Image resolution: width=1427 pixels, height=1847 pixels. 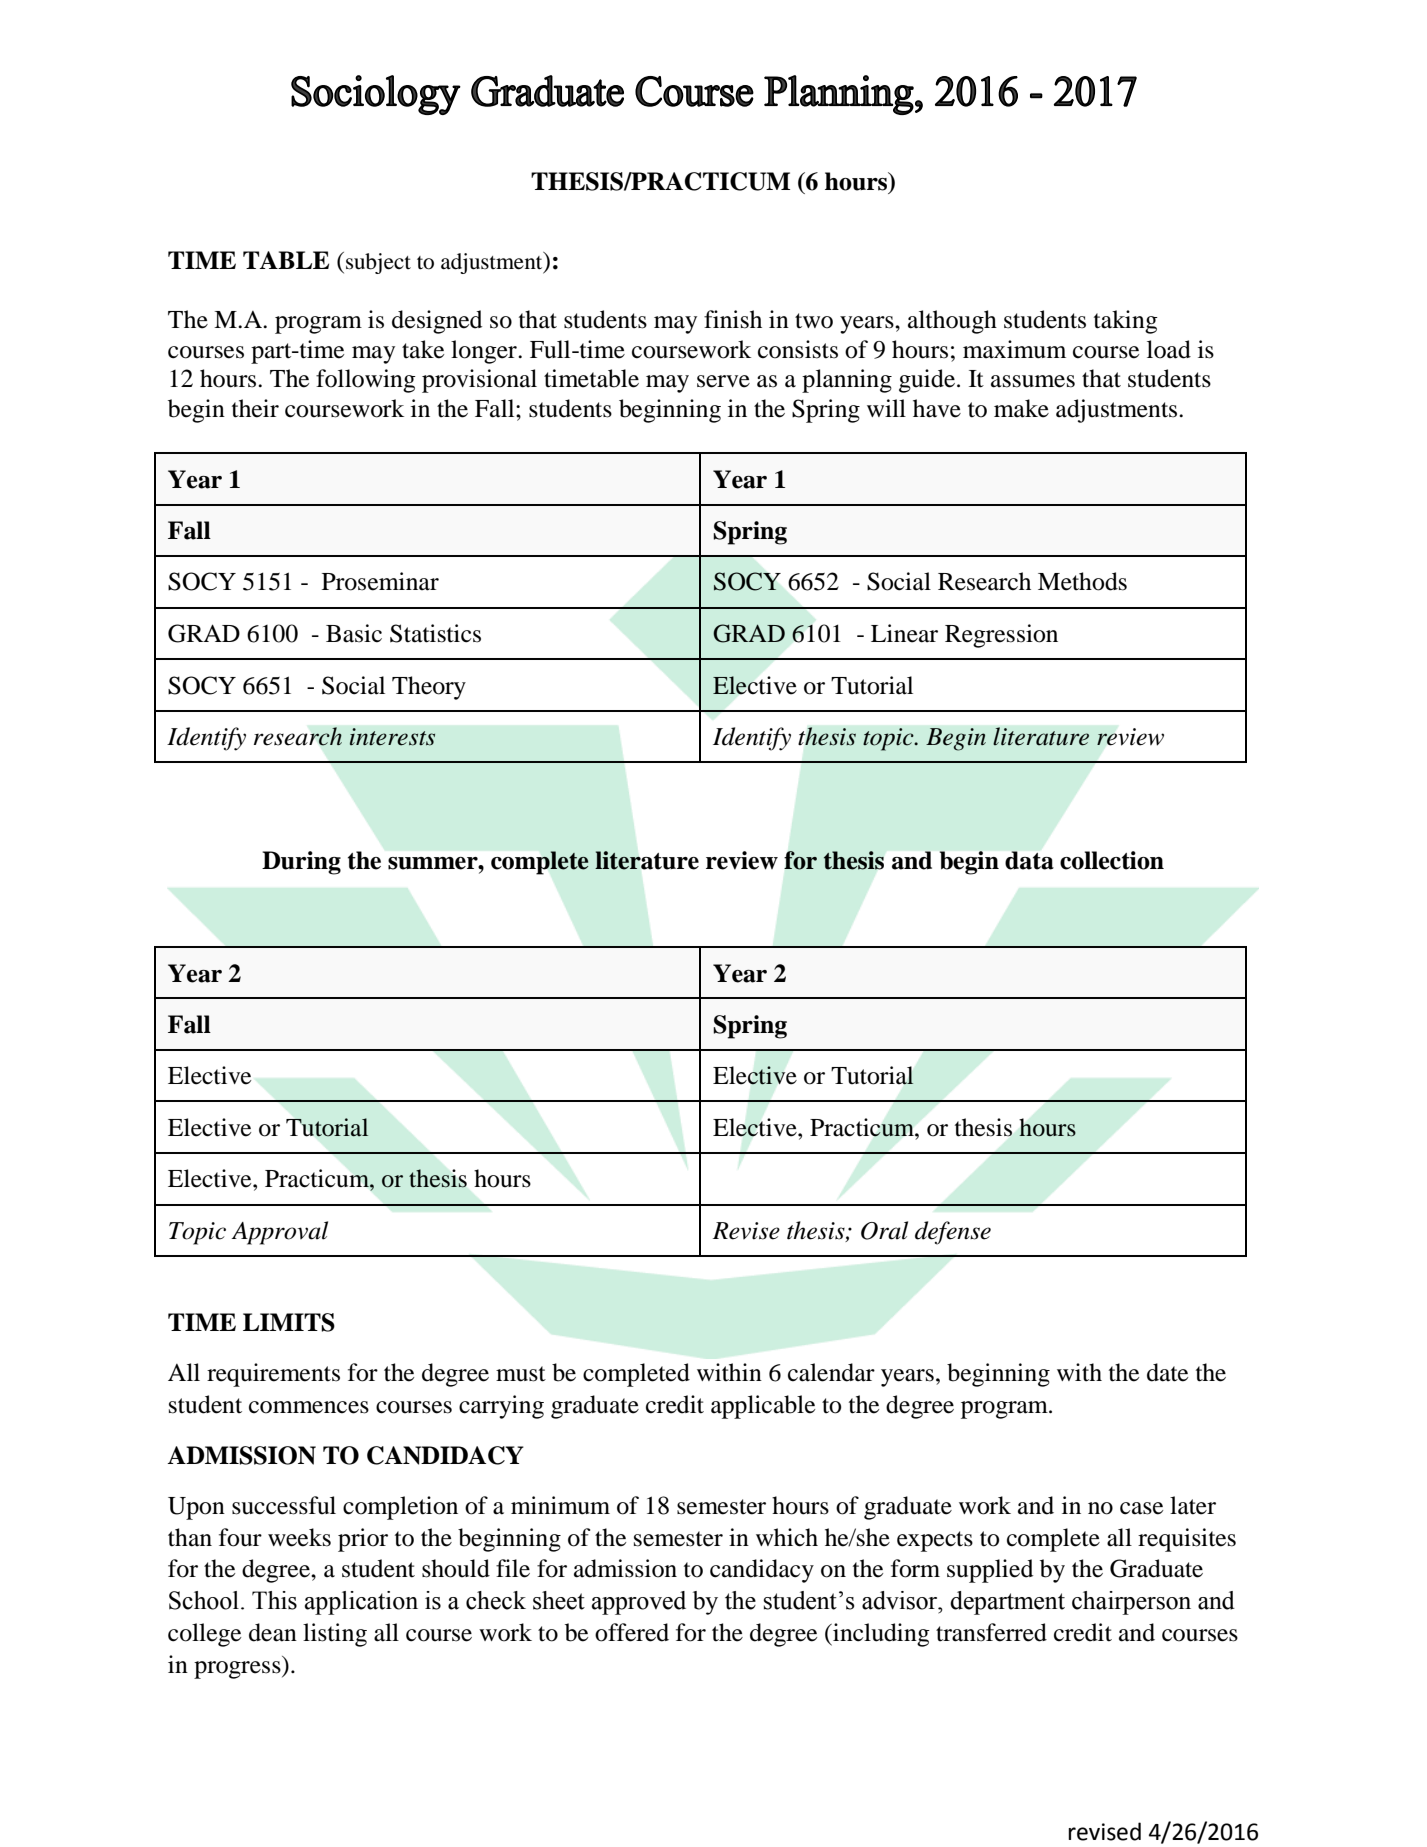 I want to click on assumes, so click(x=1033, y=381).
